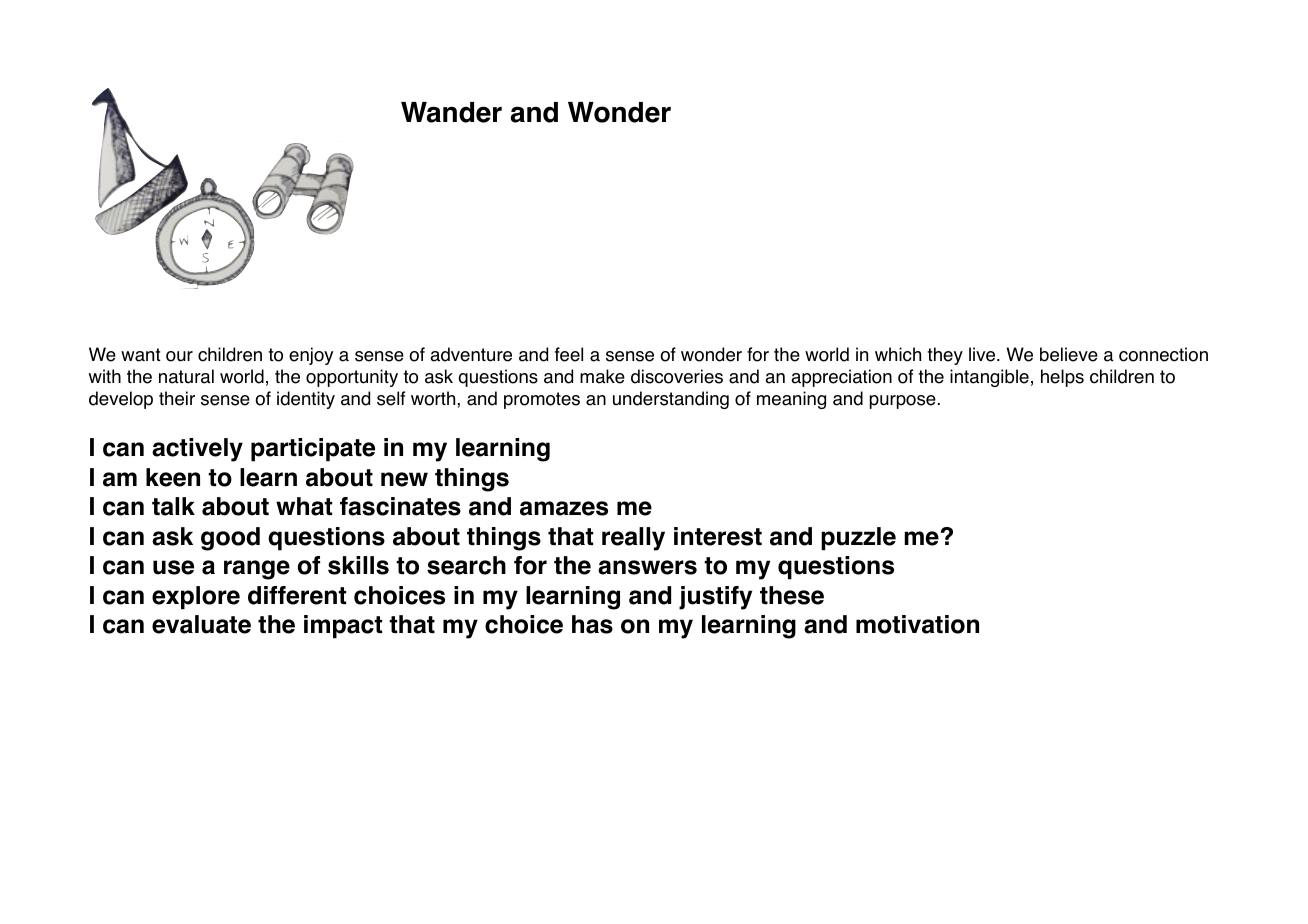 Image resolution: width=1308 pixels, height=924 pixels. What do you see at coordinates (179, 356) in the document?
I see `our` at bounding box center [179, 356].
